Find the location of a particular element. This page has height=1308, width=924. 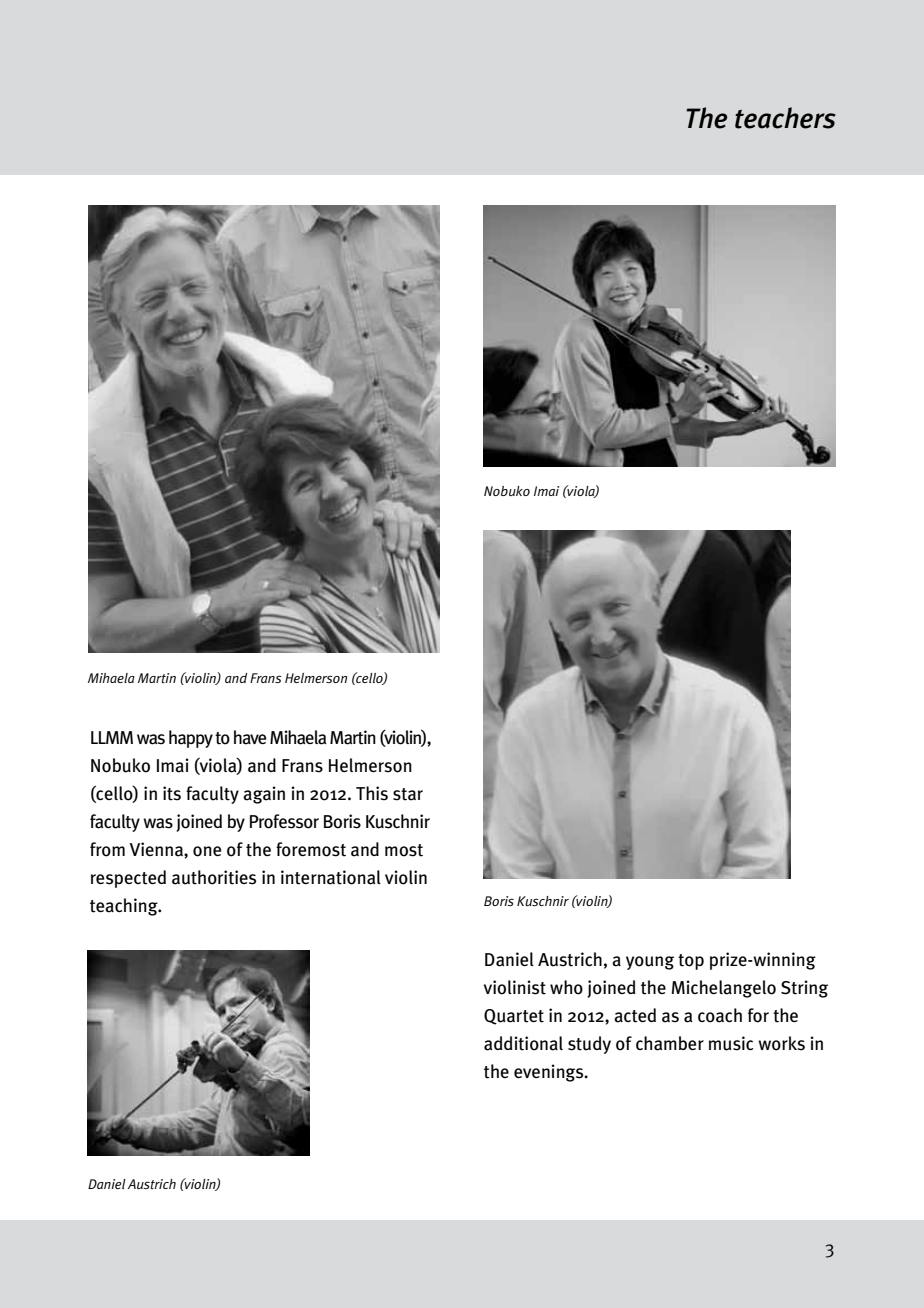

Professor is located at coordinates (284, 821).
